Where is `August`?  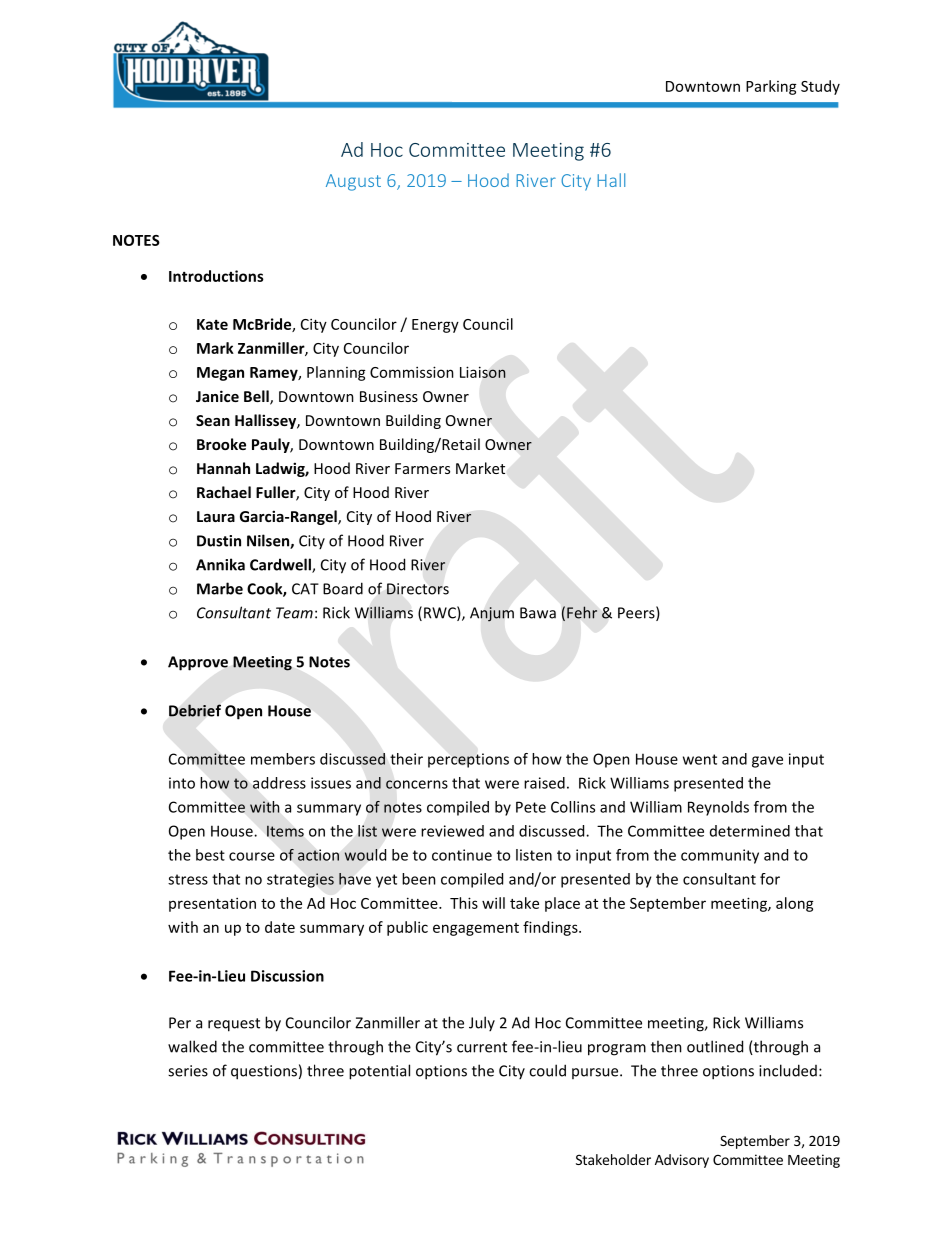 August is located at coordinates (353, 182).
